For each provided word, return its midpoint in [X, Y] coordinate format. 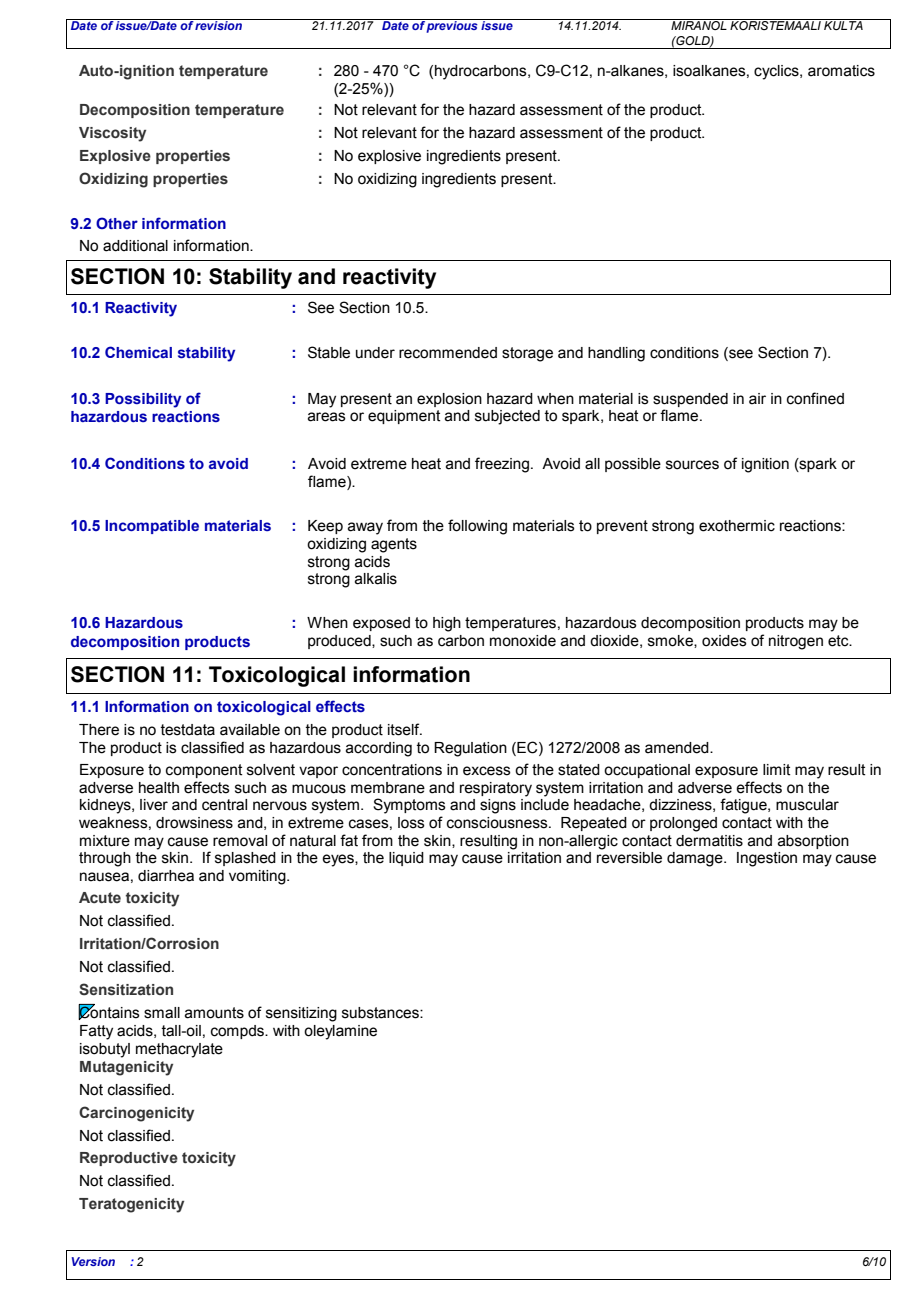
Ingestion [767, 859]
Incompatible [152, 527]
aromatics [841, 71]
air [757, 399]
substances [381, 1013]
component [204, 771]
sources [692, 465]
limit [776, 770]
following [477, 527]
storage [527, 354]
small [162, 1013]
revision [219, 24]
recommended [448, 353]
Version [93, 1261]
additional [135, 246]
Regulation [470, 749]
